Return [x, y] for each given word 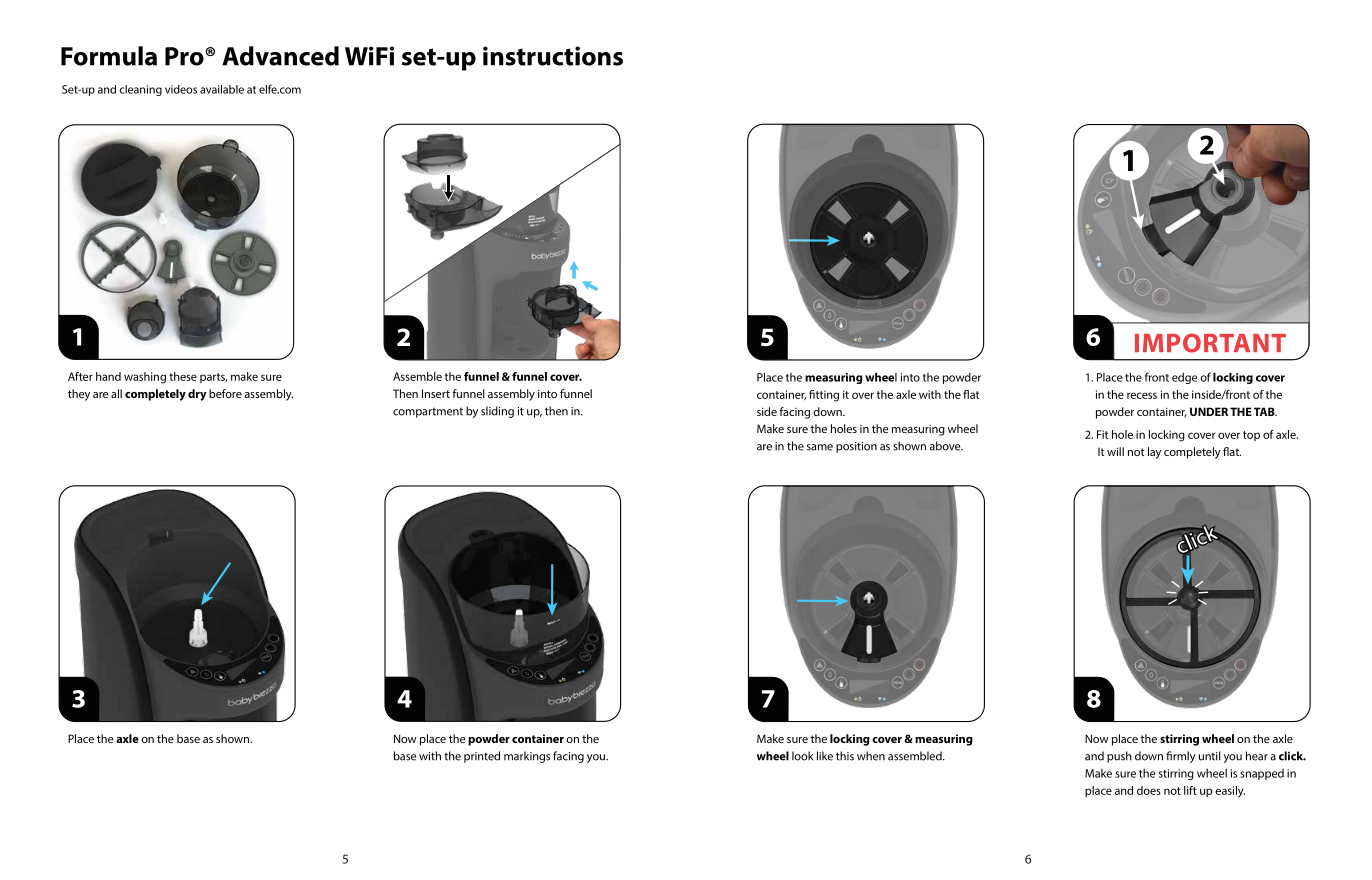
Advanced [280, 56]
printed [482, 757]
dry [197, 395]
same [820, 447]
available [222, 89]
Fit [1102, 434]
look [802, 756]
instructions [553, 56]
